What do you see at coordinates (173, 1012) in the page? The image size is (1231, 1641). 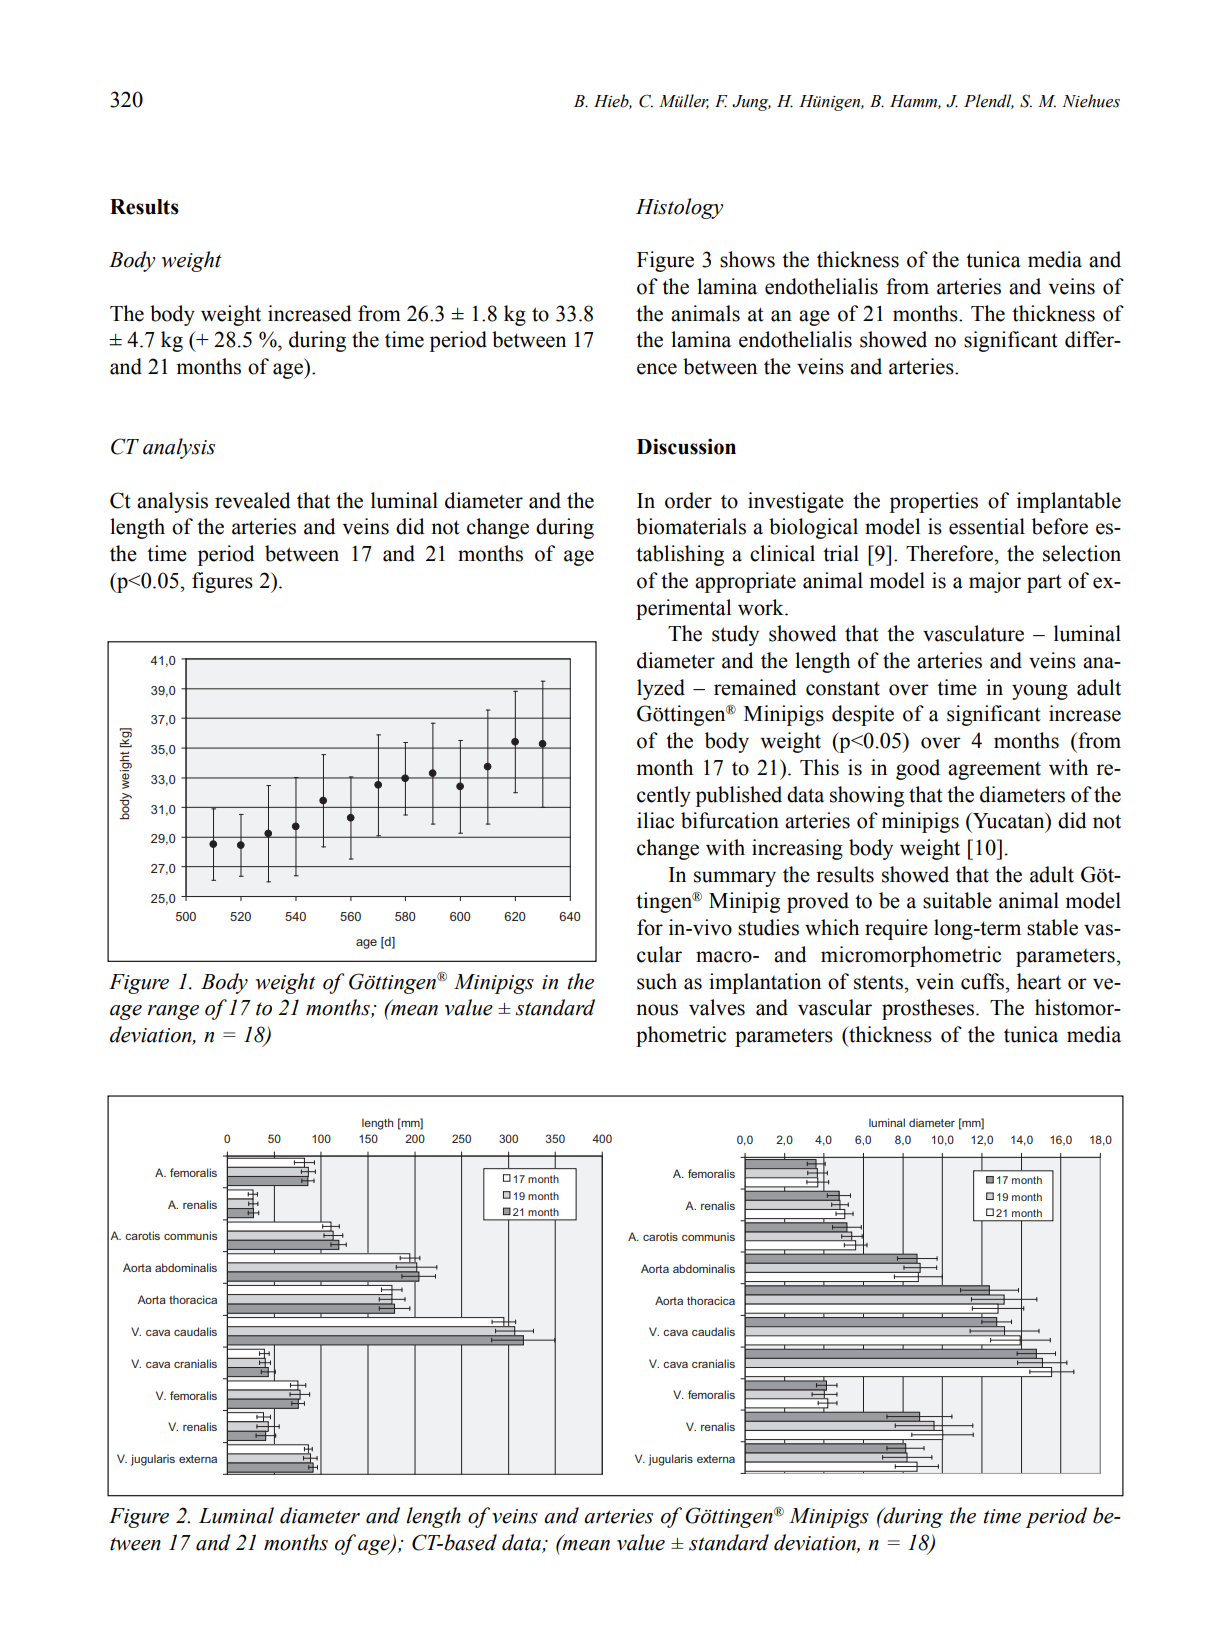 I see `range` at bounding box center [173, 1012].
